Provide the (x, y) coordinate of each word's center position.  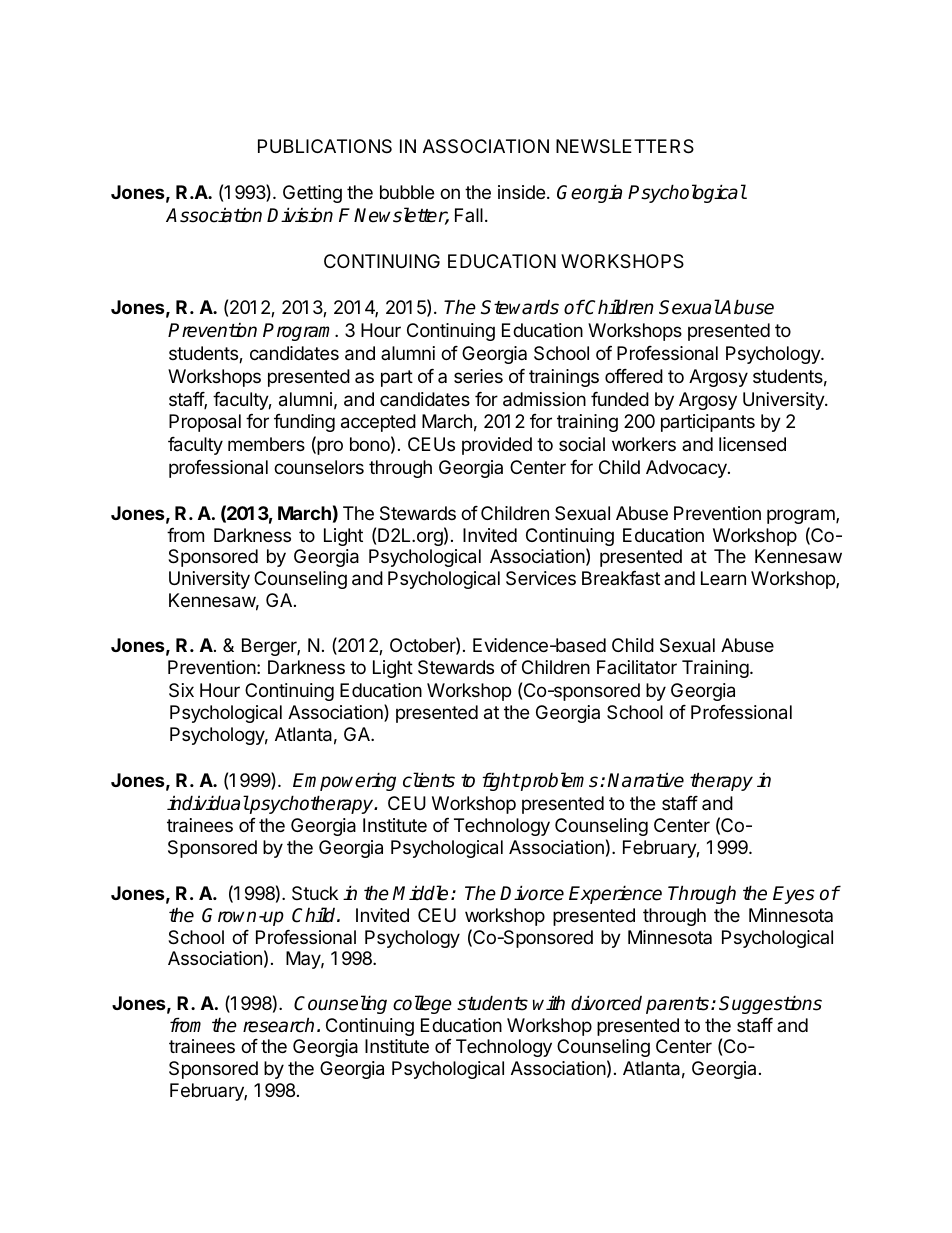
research (278, 1025)
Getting (312, 194)
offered (634, 376)
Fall (469, 215)
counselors (319, 467)
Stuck (315, 893)
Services (541, 578)
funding (304, 423)
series (478, 376)
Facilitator (637, 667)
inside (521, 192)
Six (181, 690)
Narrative (645, 780)
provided (497, 446)
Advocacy (687, 469)
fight (501, 781)
